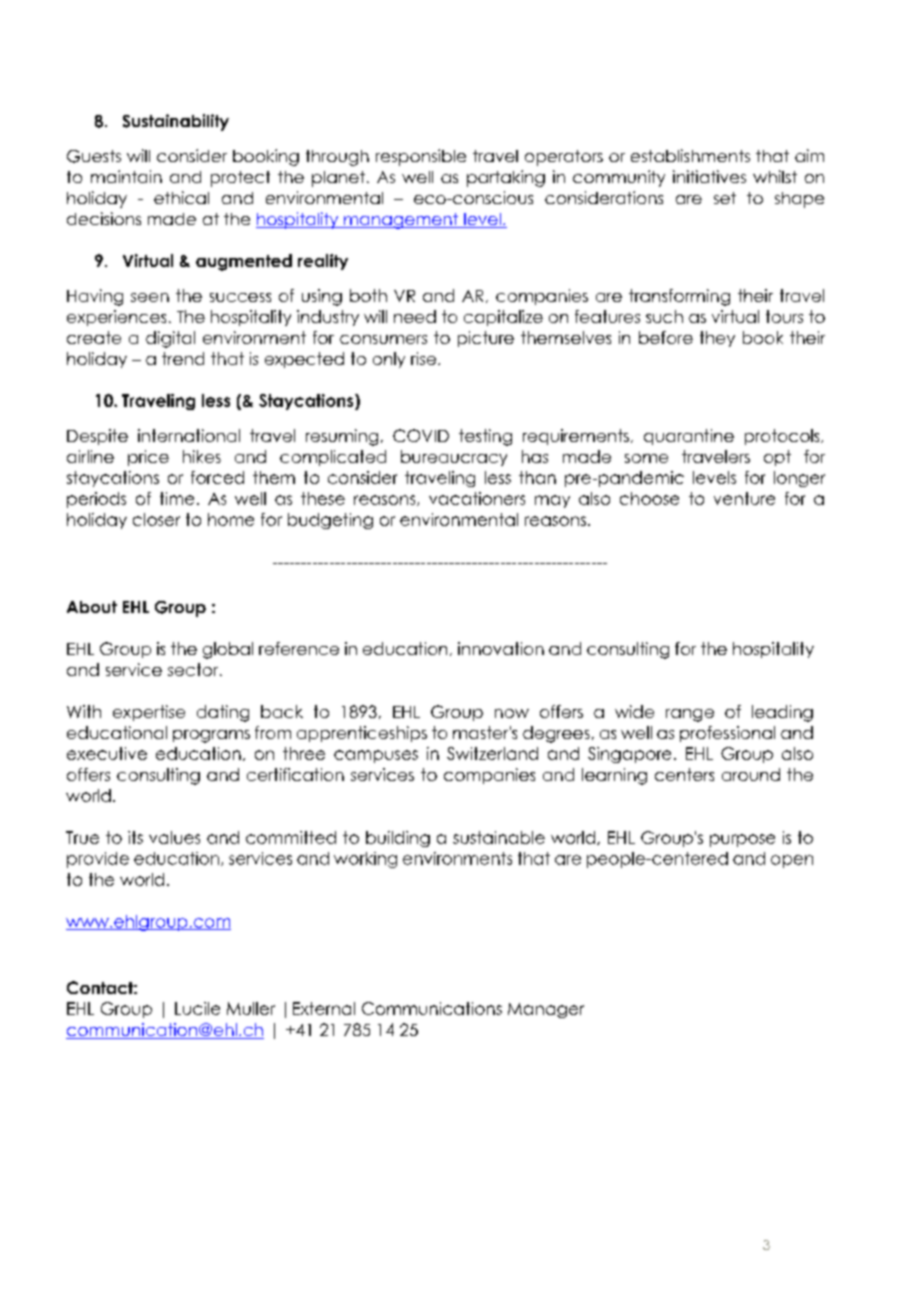  Describe the element at coordinates (546, 1010) in the screenshot. I see `Manager` at that location.
